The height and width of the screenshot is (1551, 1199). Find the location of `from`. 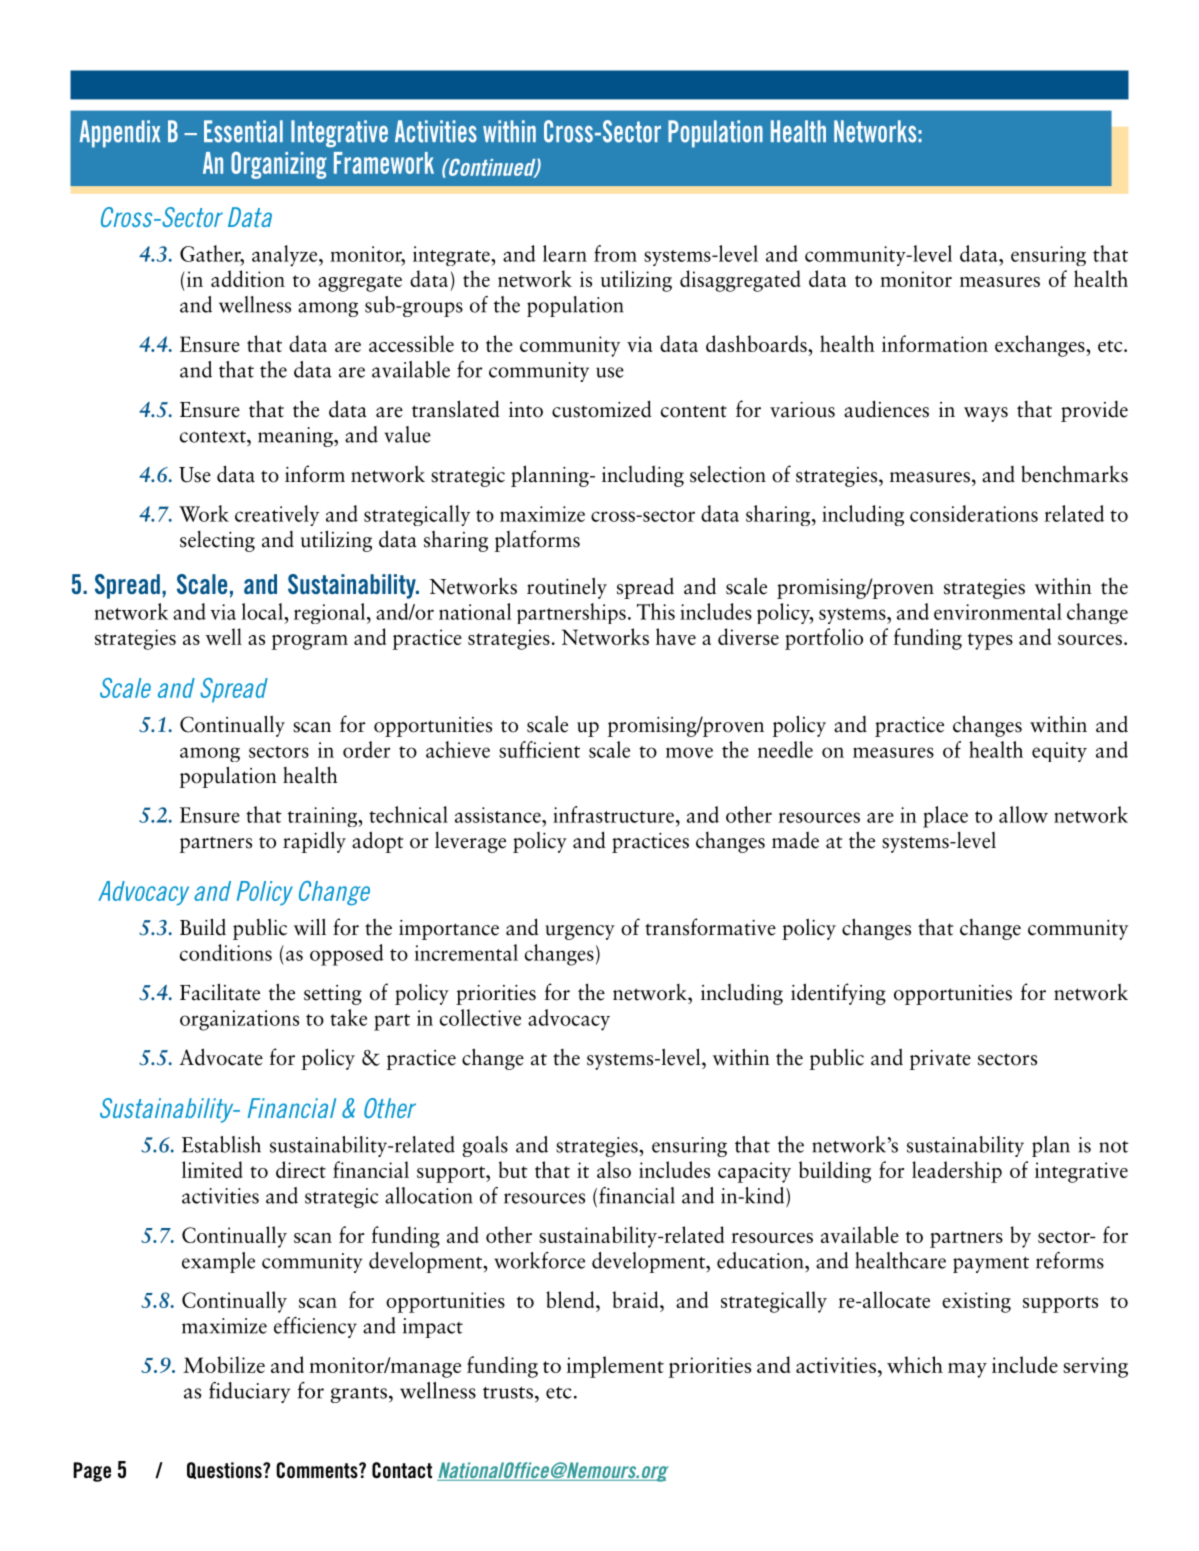

from is located at coordinates (615, 253).
